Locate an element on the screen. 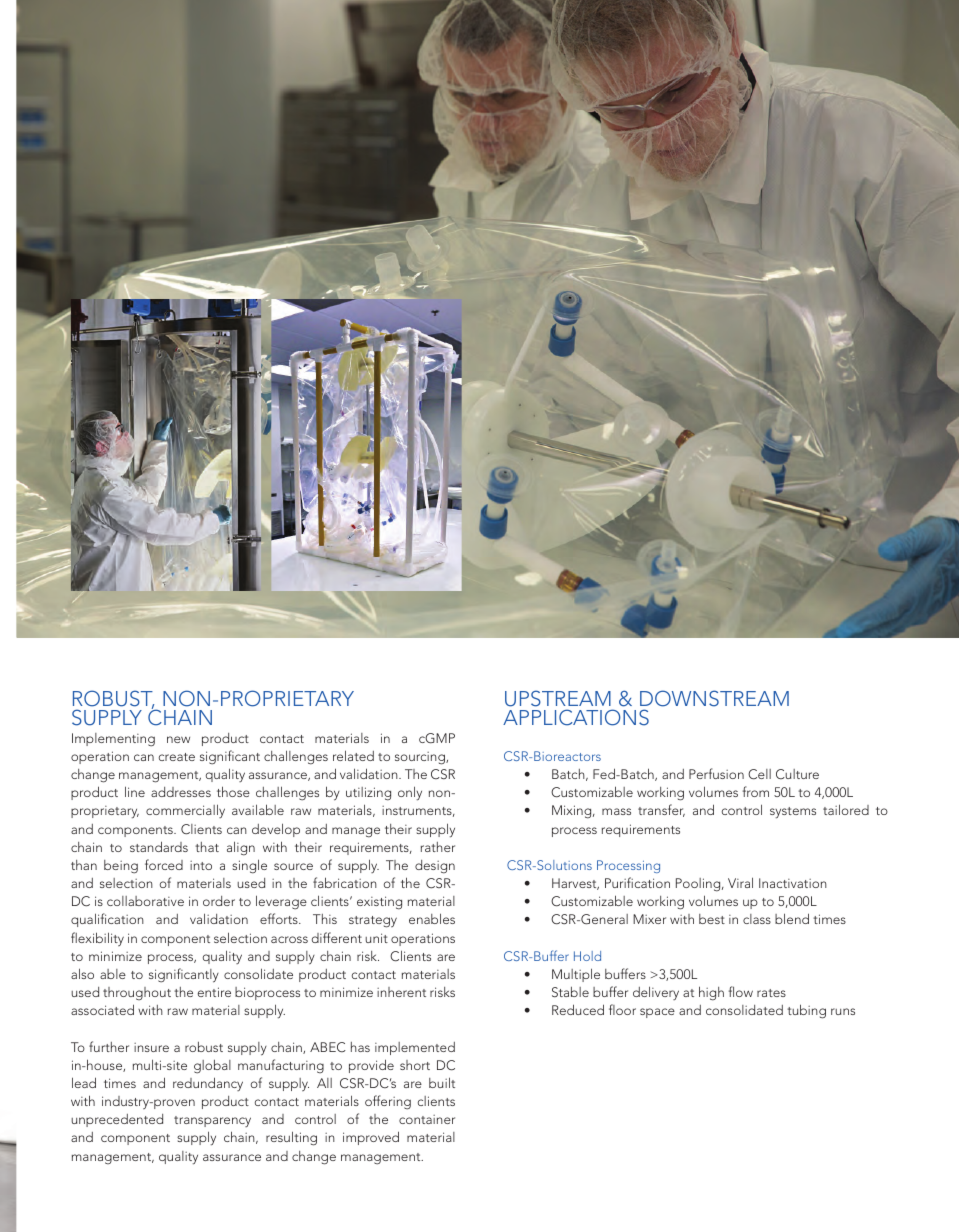  throughout is located at coordinates (137, 993).
